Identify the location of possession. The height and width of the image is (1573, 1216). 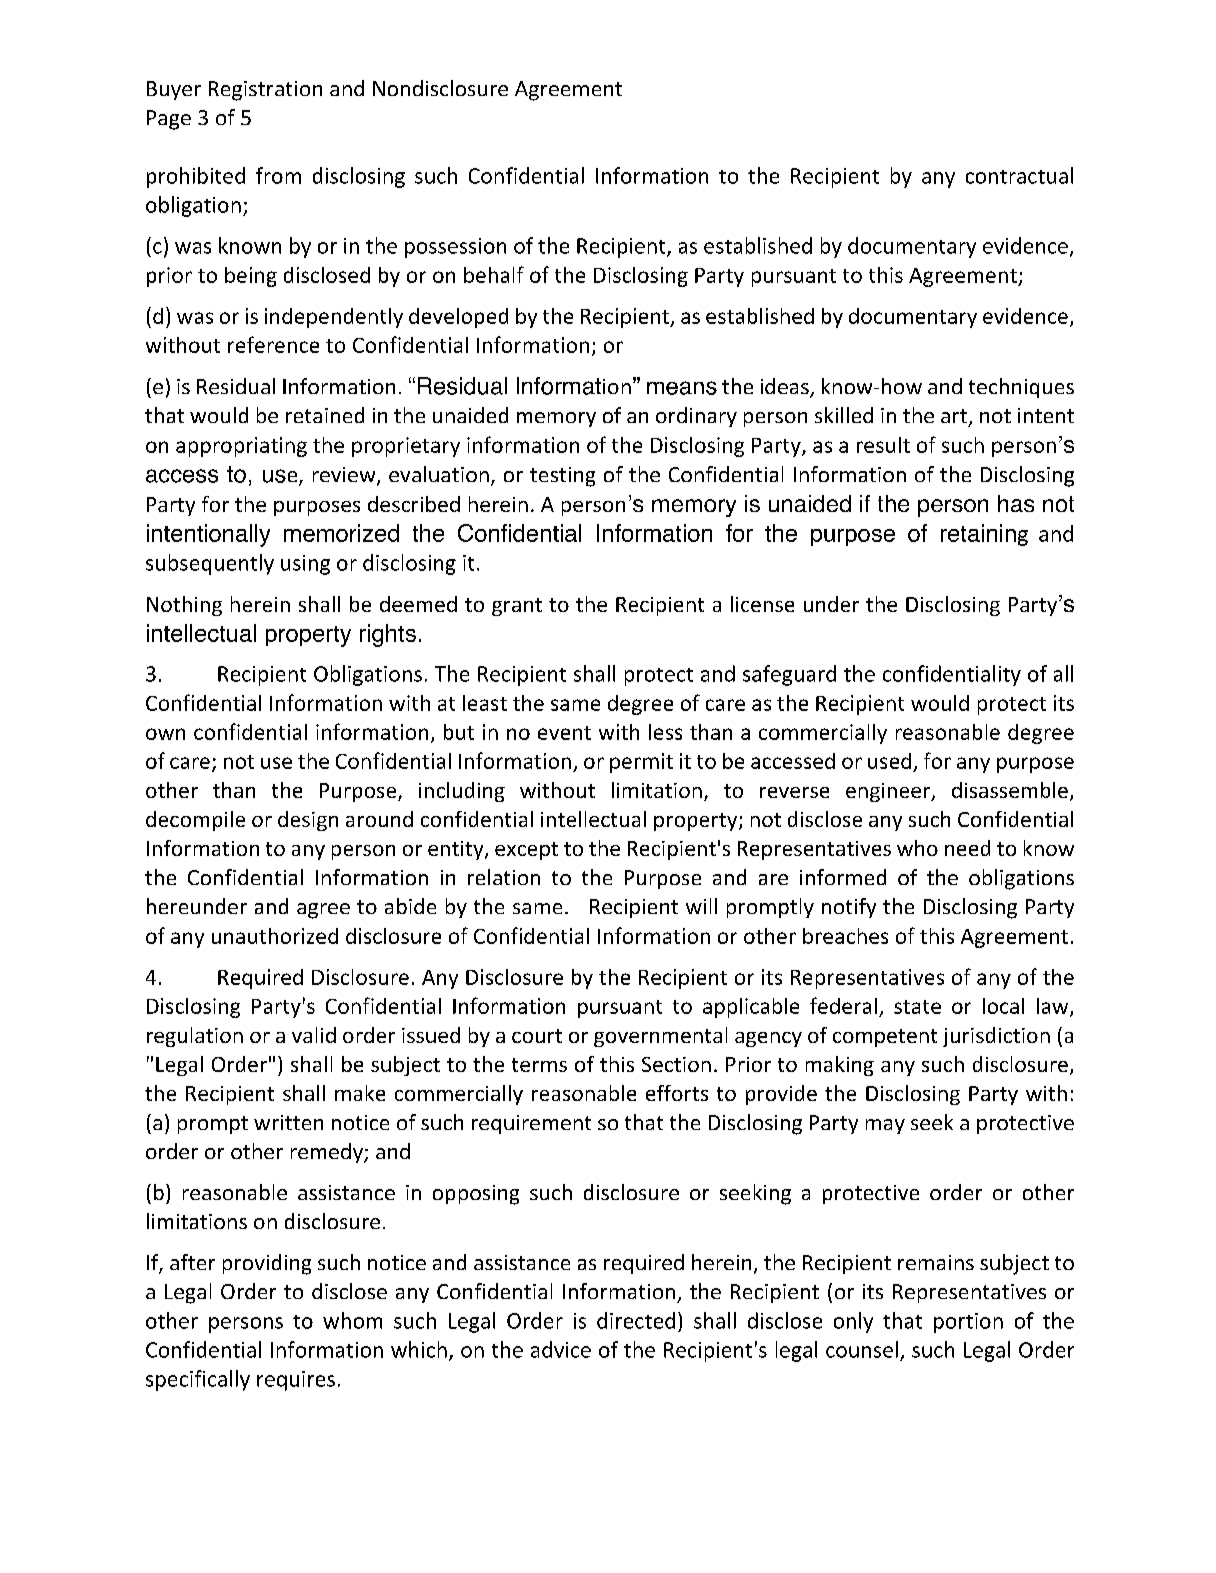
(455, 248).
